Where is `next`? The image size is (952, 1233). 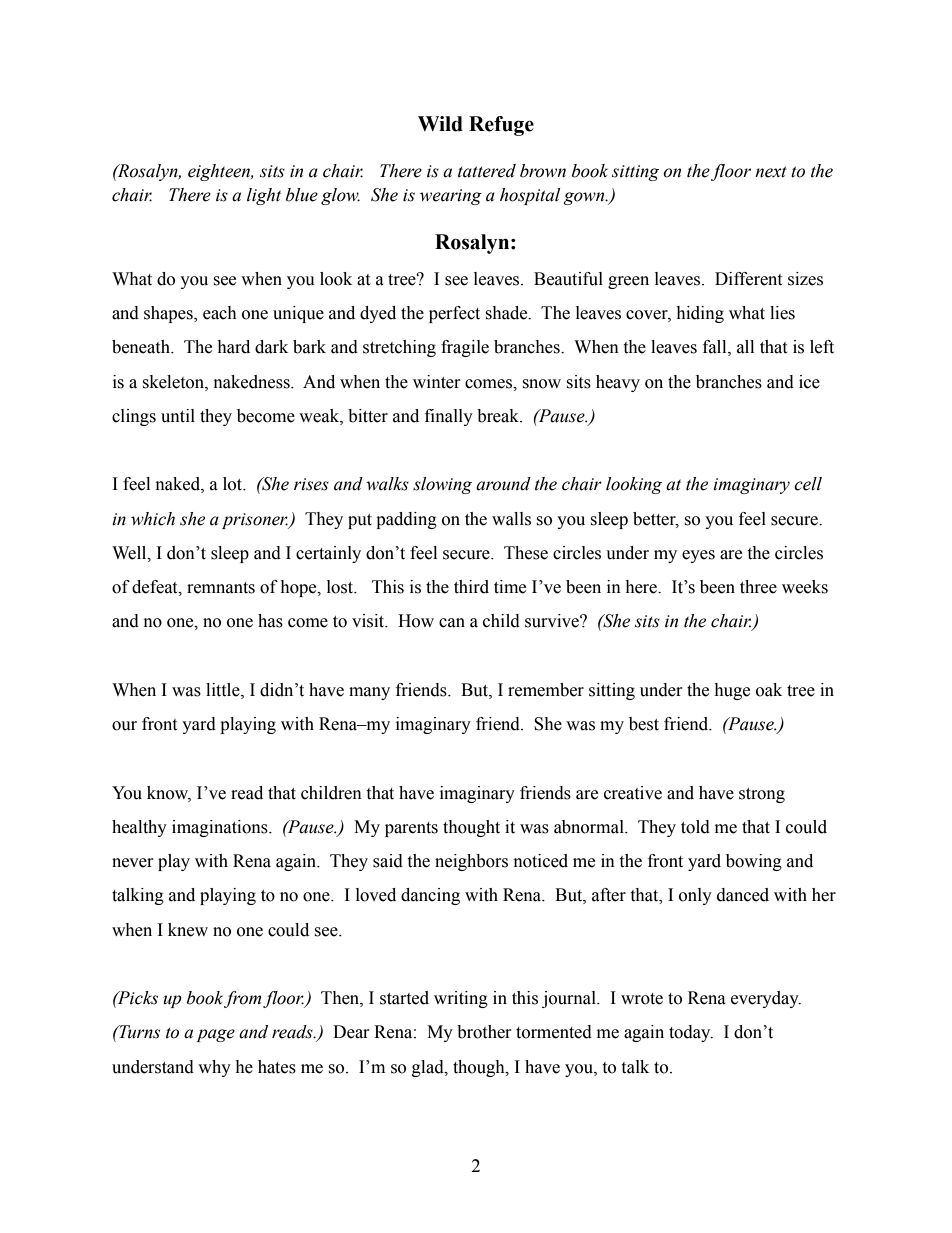
next is located at coordinates (771, 172).
